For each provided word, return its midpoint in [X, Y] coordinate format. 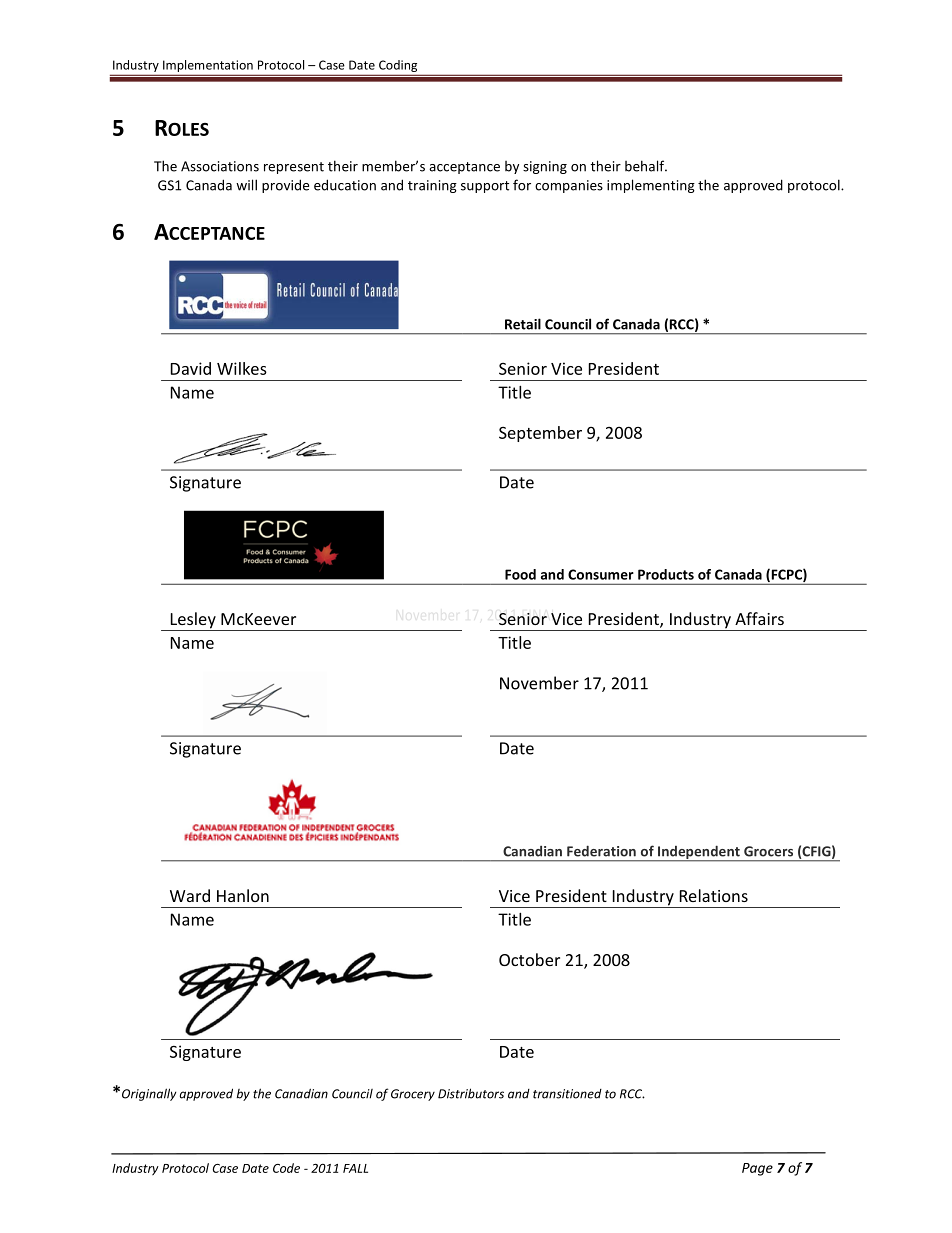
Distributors [471, 1093]
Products [666, 574]
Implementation [208, 66]
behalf [646, 166]
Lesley [193, 621]
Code [286, 1168]
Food [520, 574]
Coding [398, 66]
